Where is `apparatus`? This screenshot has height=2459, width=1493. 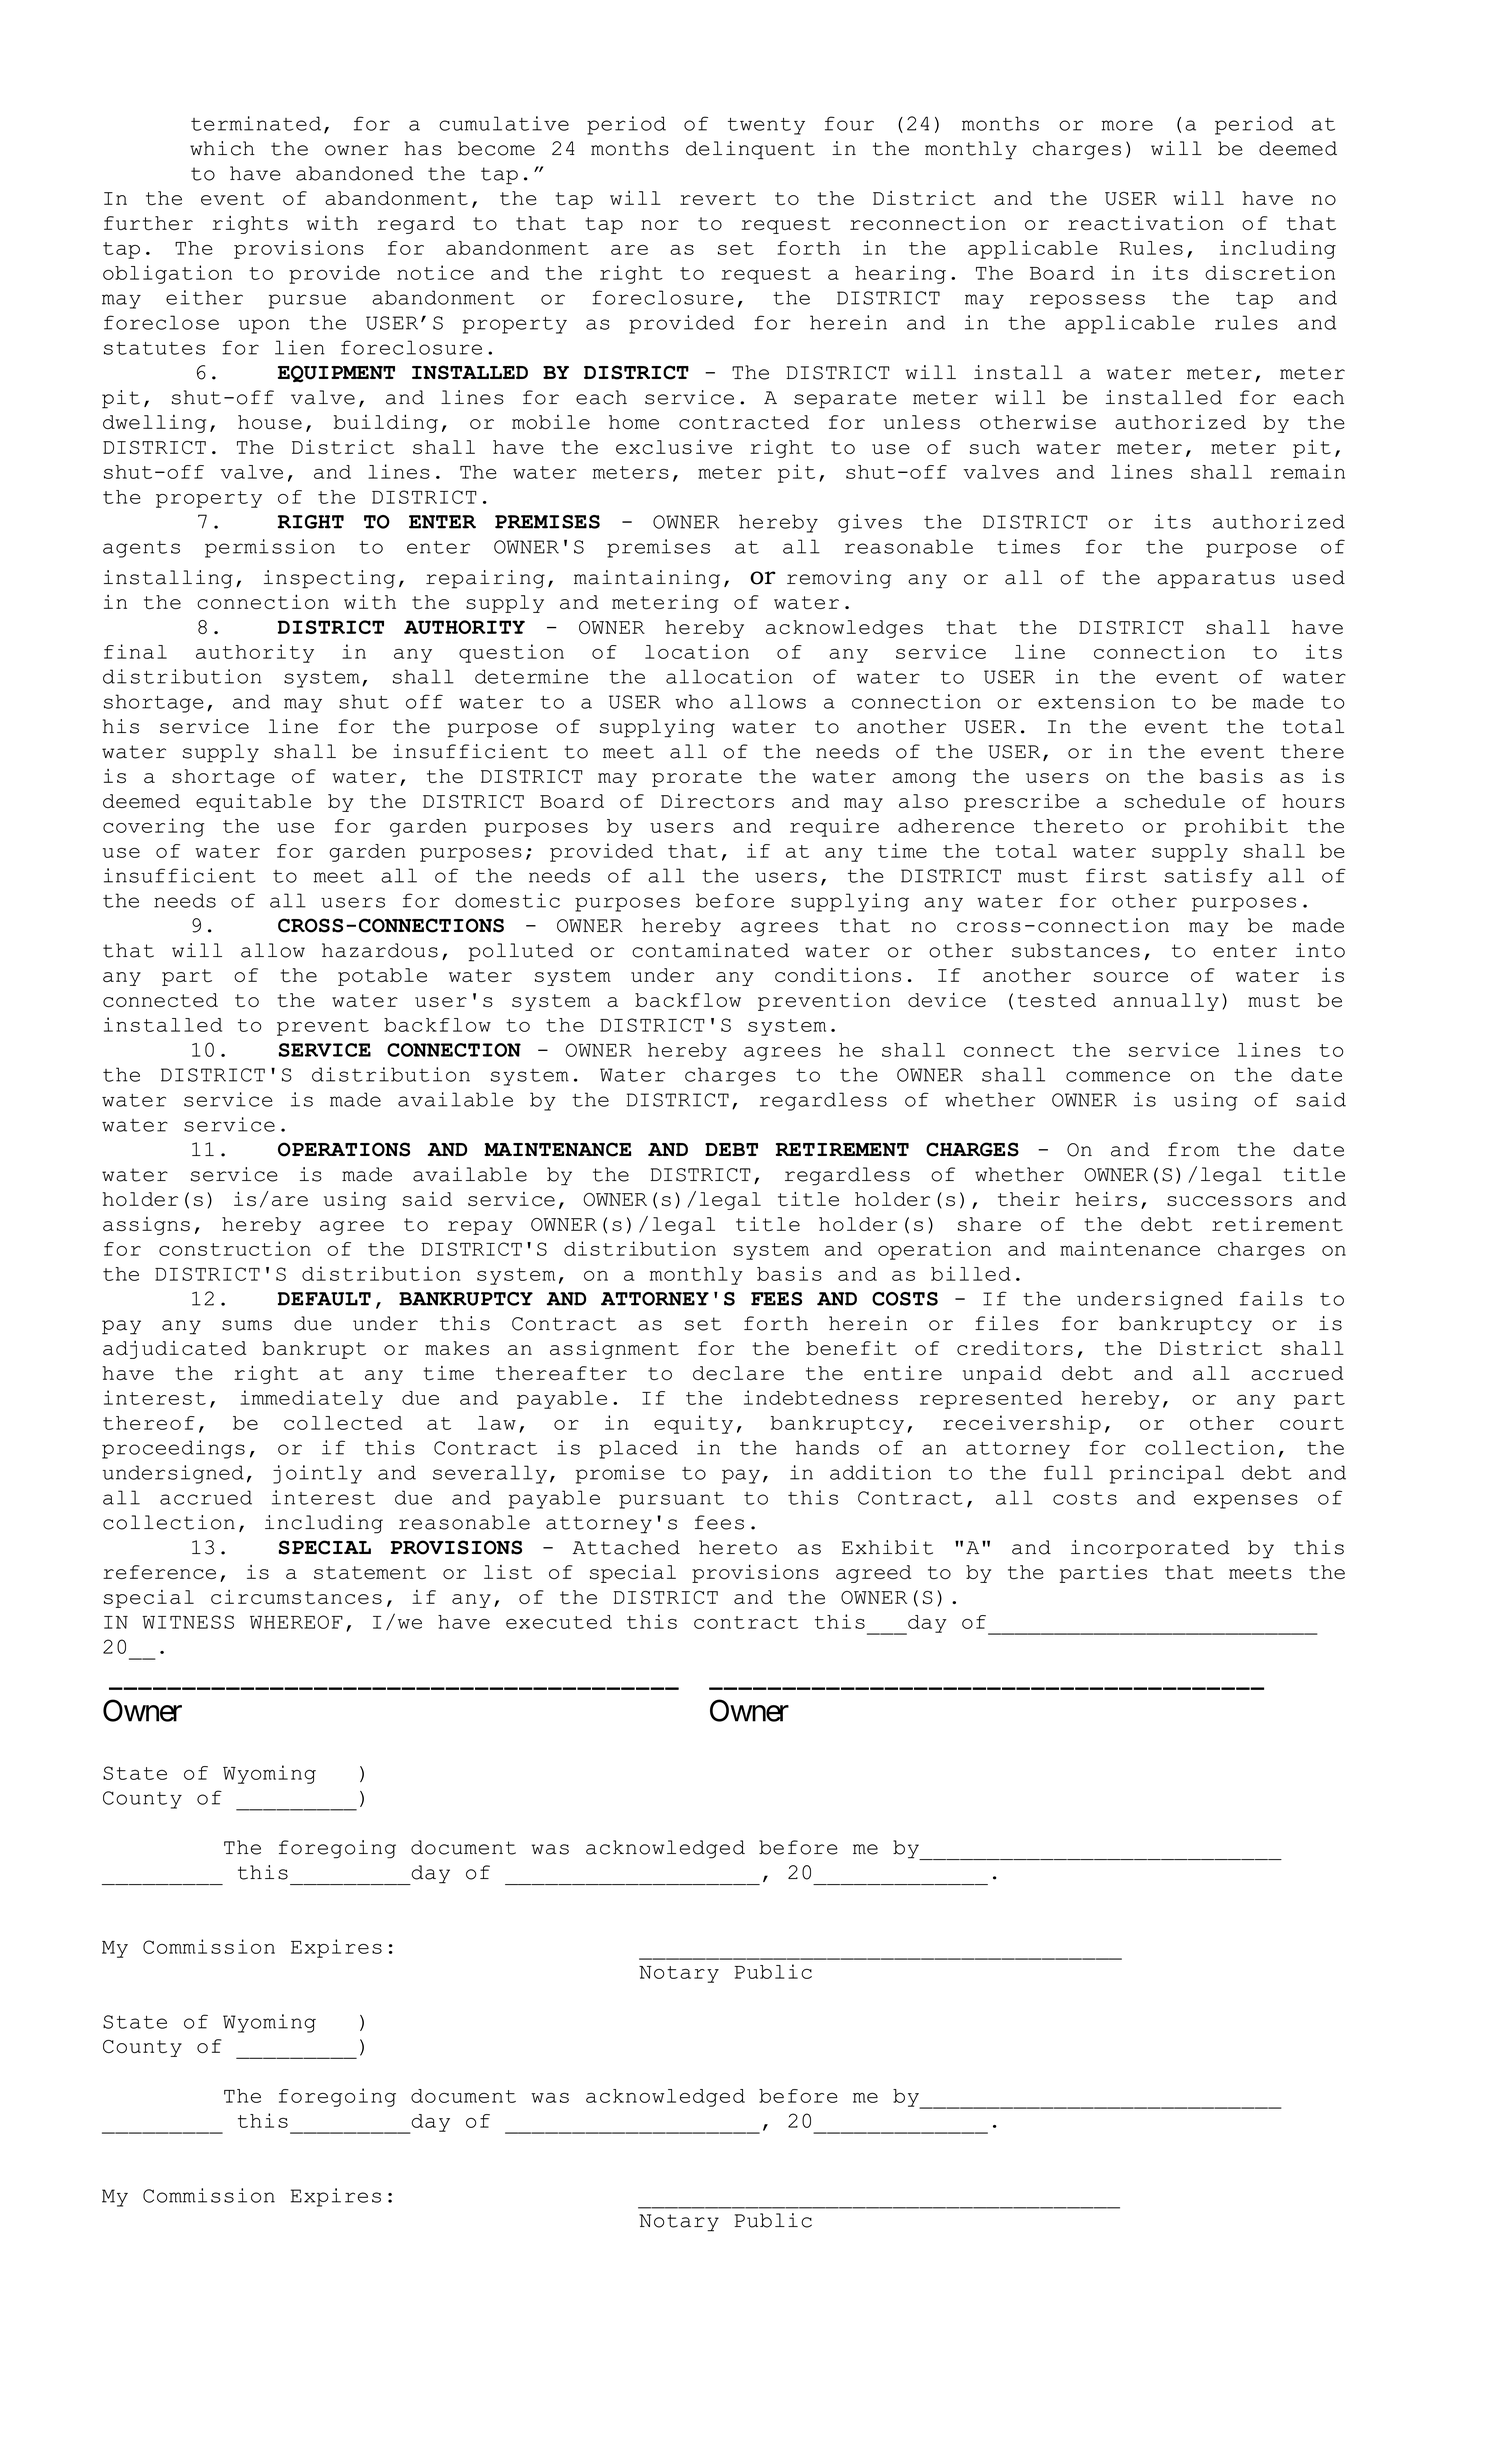
apparatus is located at coordinates (1216, 580).
